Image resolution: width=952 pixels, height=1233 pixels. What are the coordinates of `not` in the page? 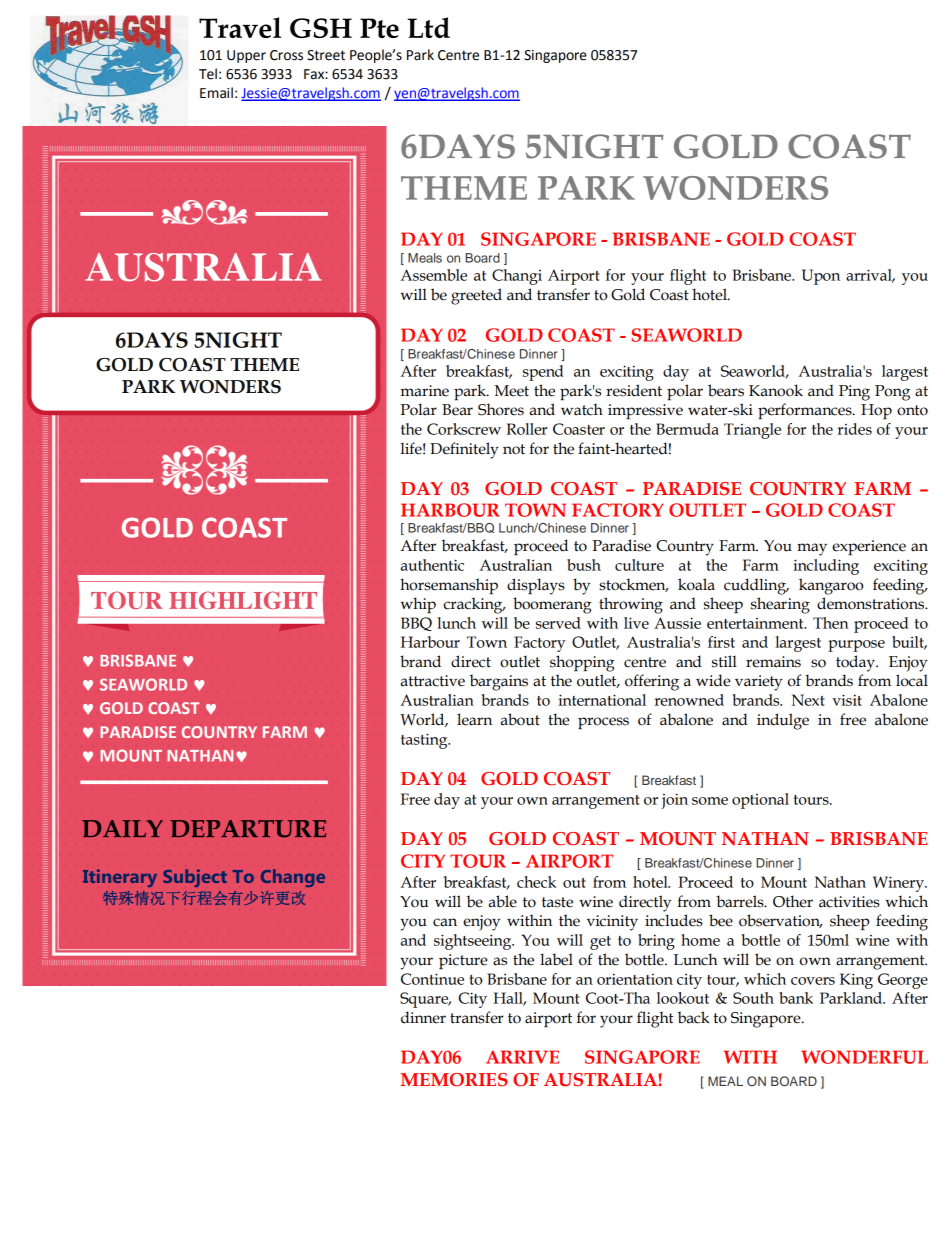 It's located at (514, 449).
